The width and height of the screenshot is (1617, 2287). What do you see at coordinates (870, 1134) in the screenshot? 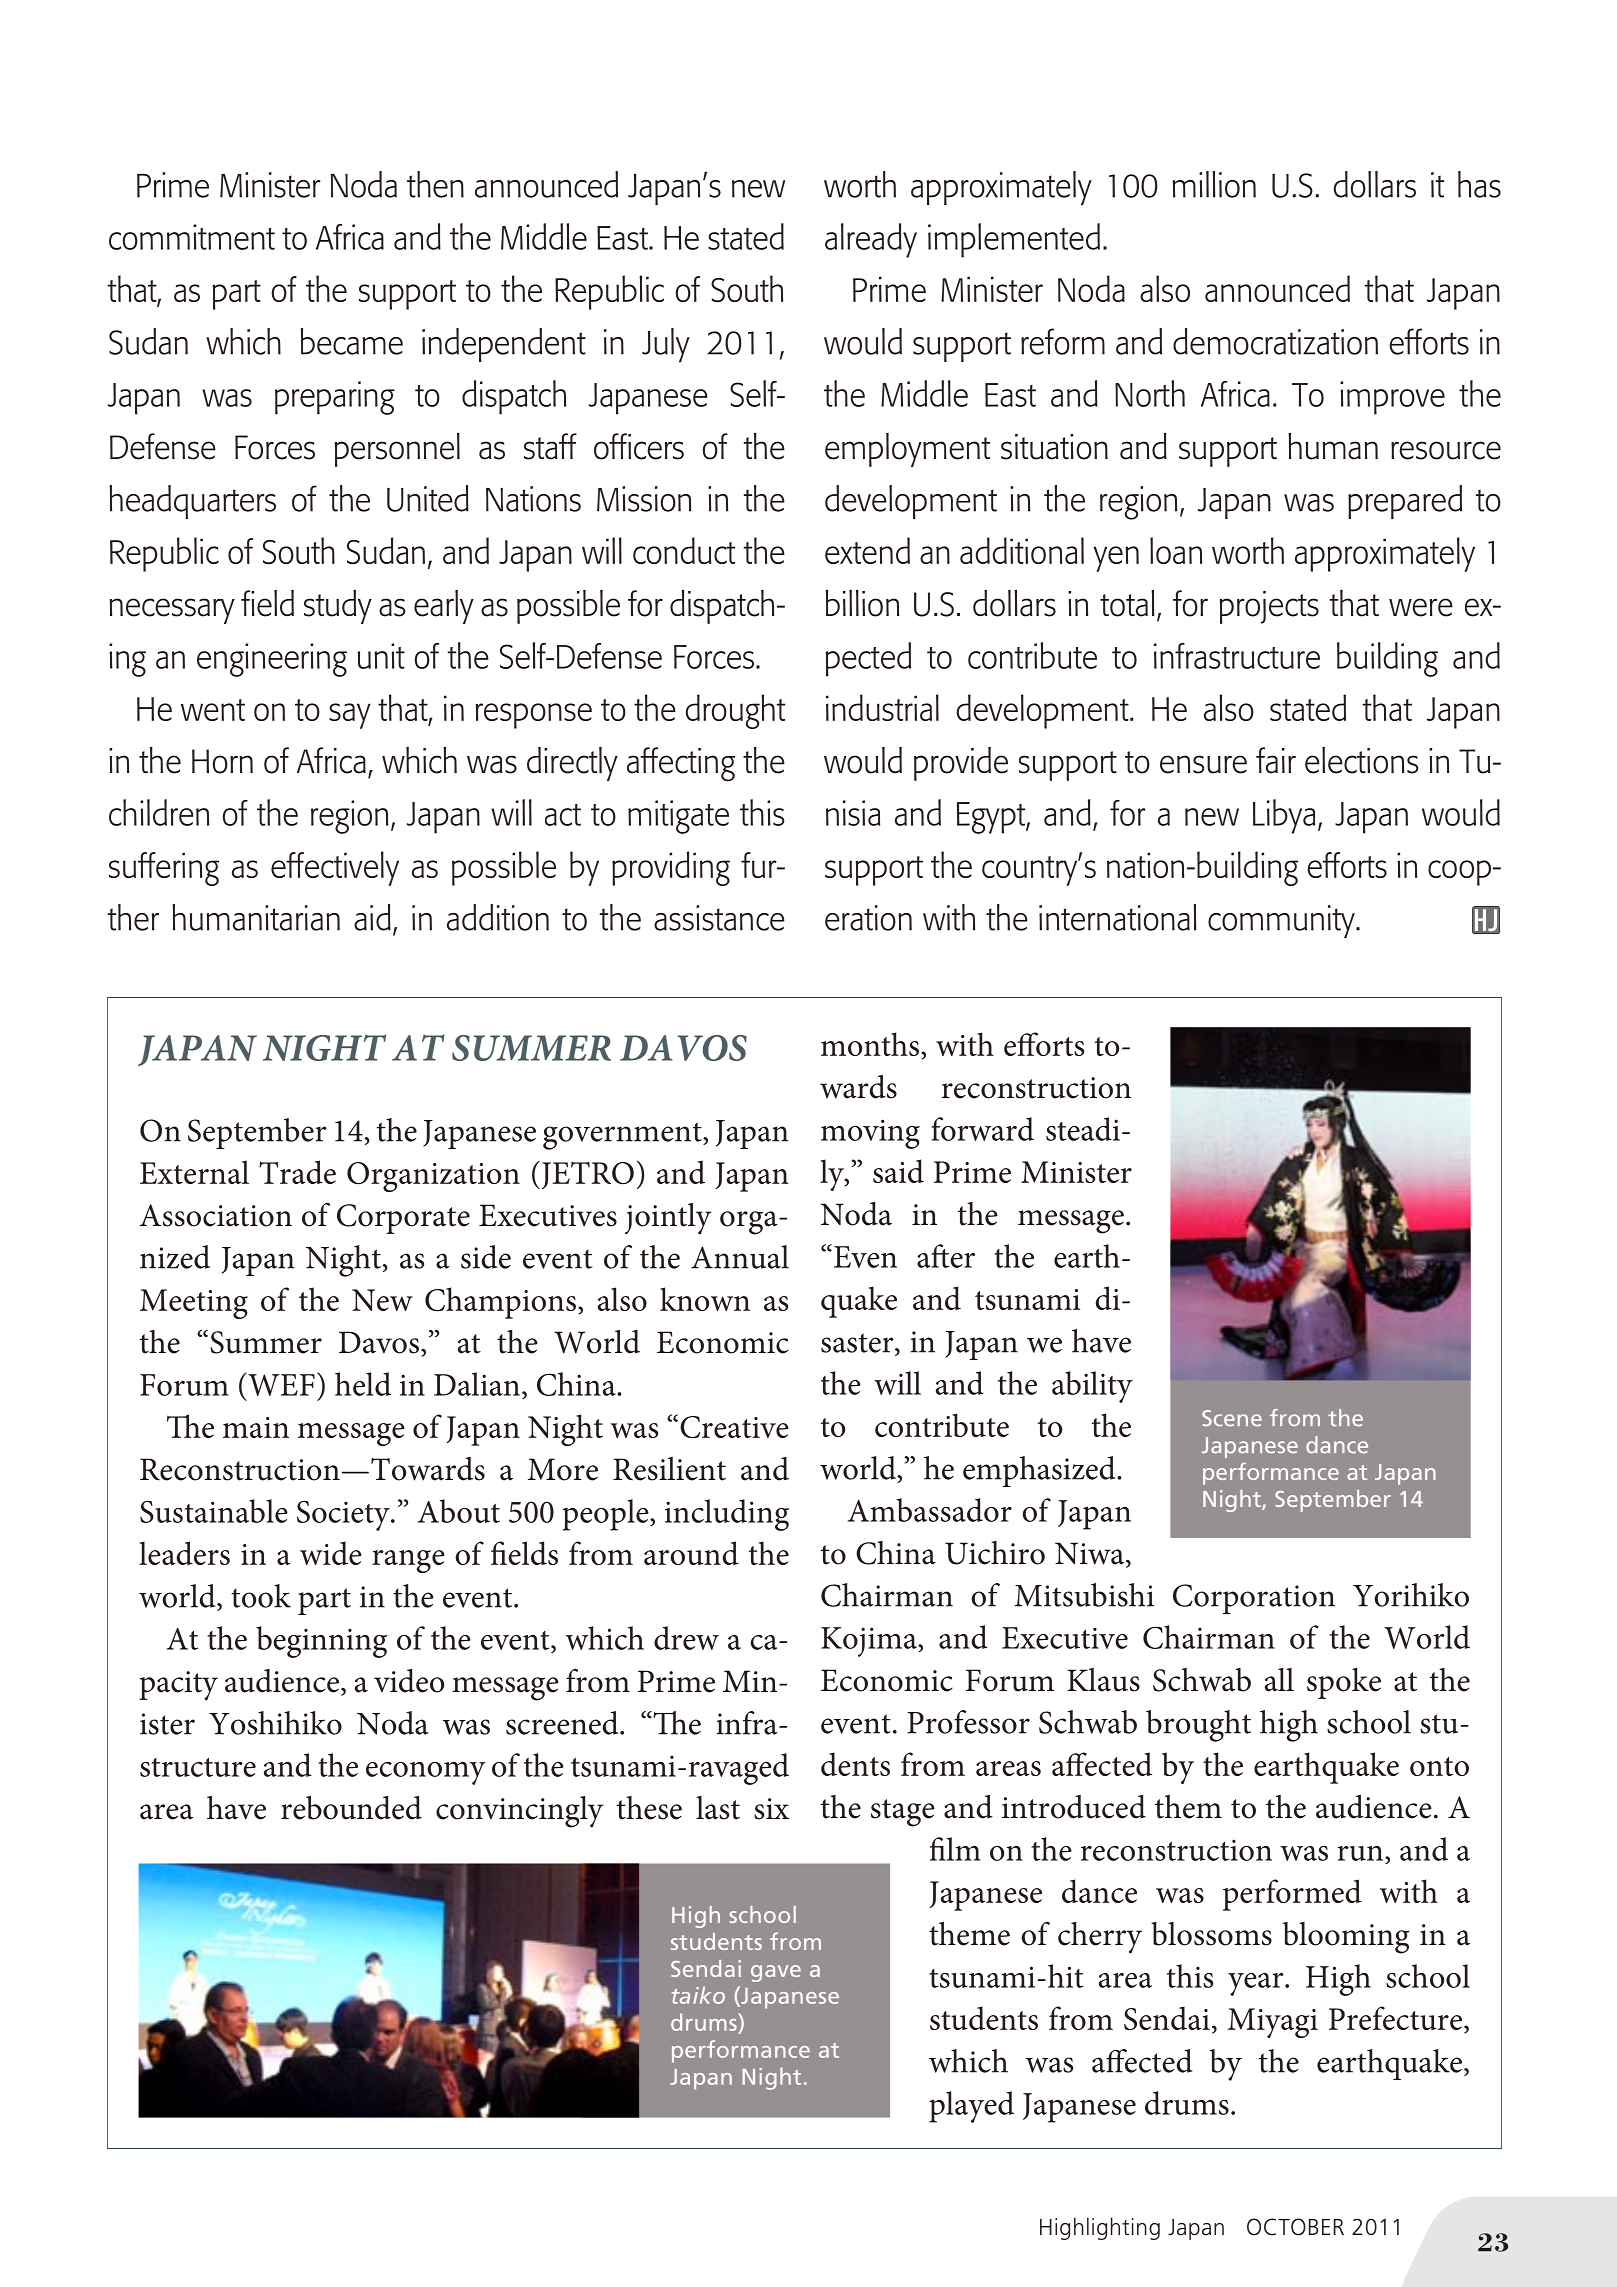
I see `moving` at bounding box center [870, 1134].
